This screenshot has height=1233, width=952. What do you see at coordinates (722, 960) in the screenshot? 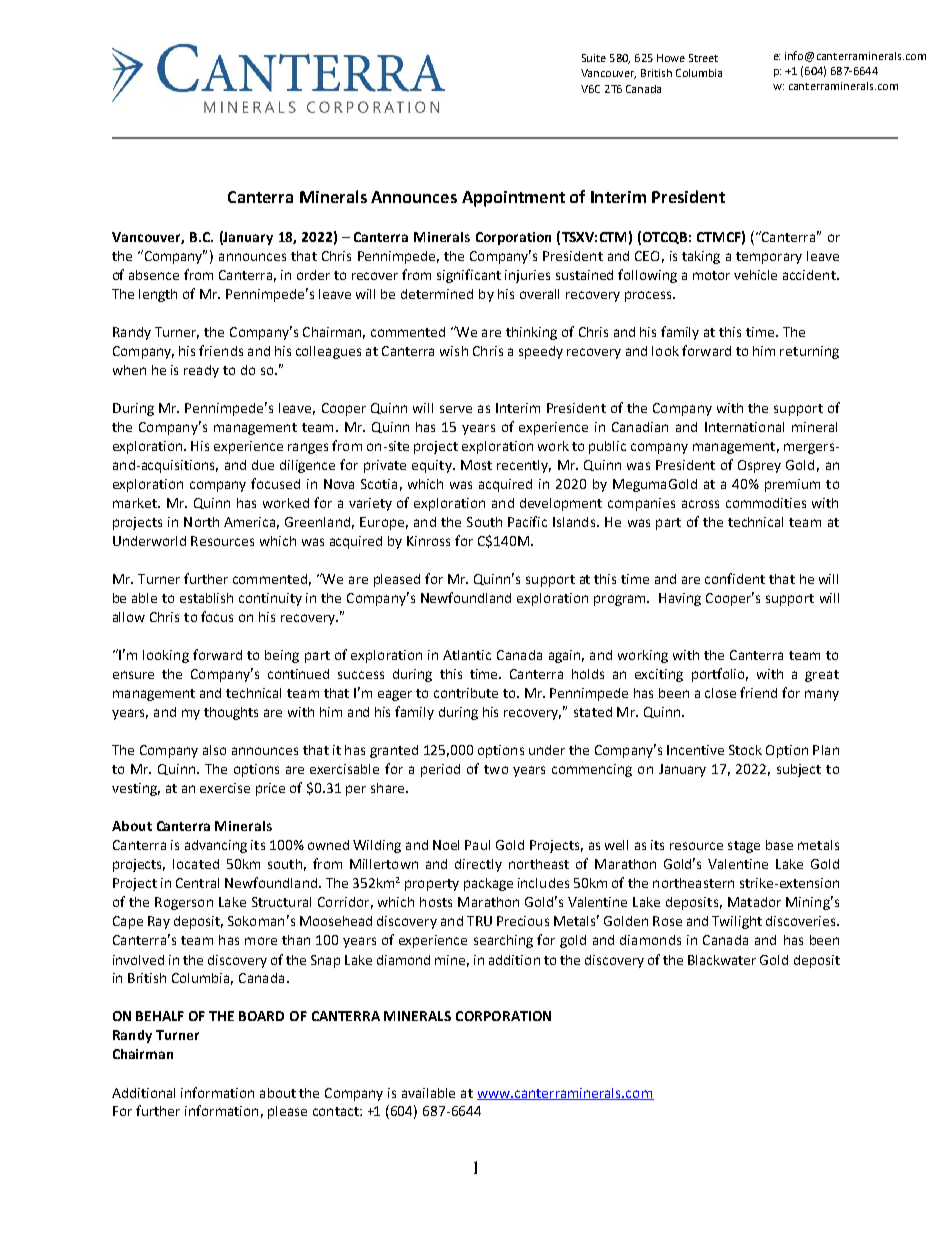
I see `Blackwater` at bounding box center [722, 960].
